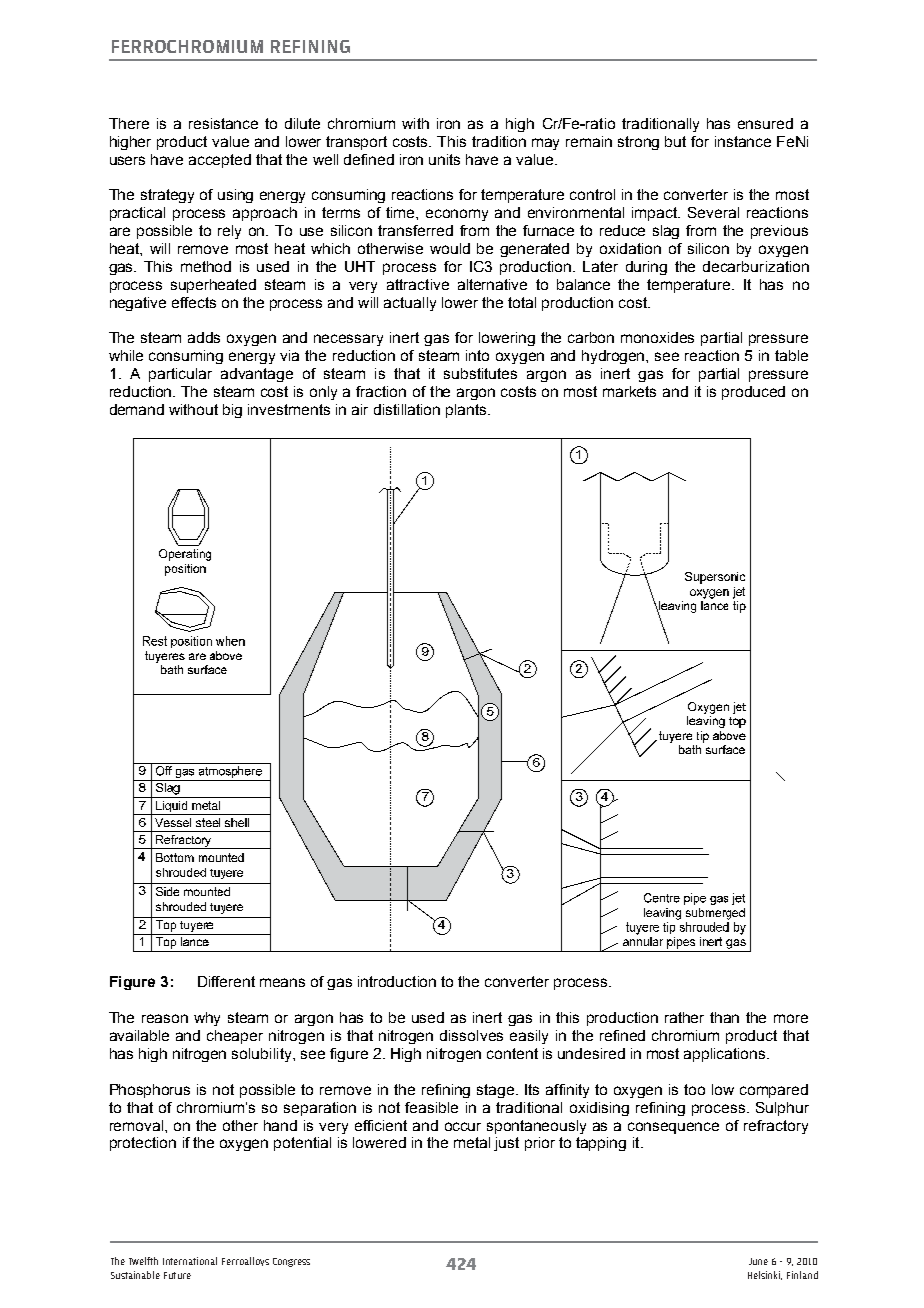  What do you see at coordinates (724, 1017) in the image?
I see `than` at bounding box center [724, 1017].
